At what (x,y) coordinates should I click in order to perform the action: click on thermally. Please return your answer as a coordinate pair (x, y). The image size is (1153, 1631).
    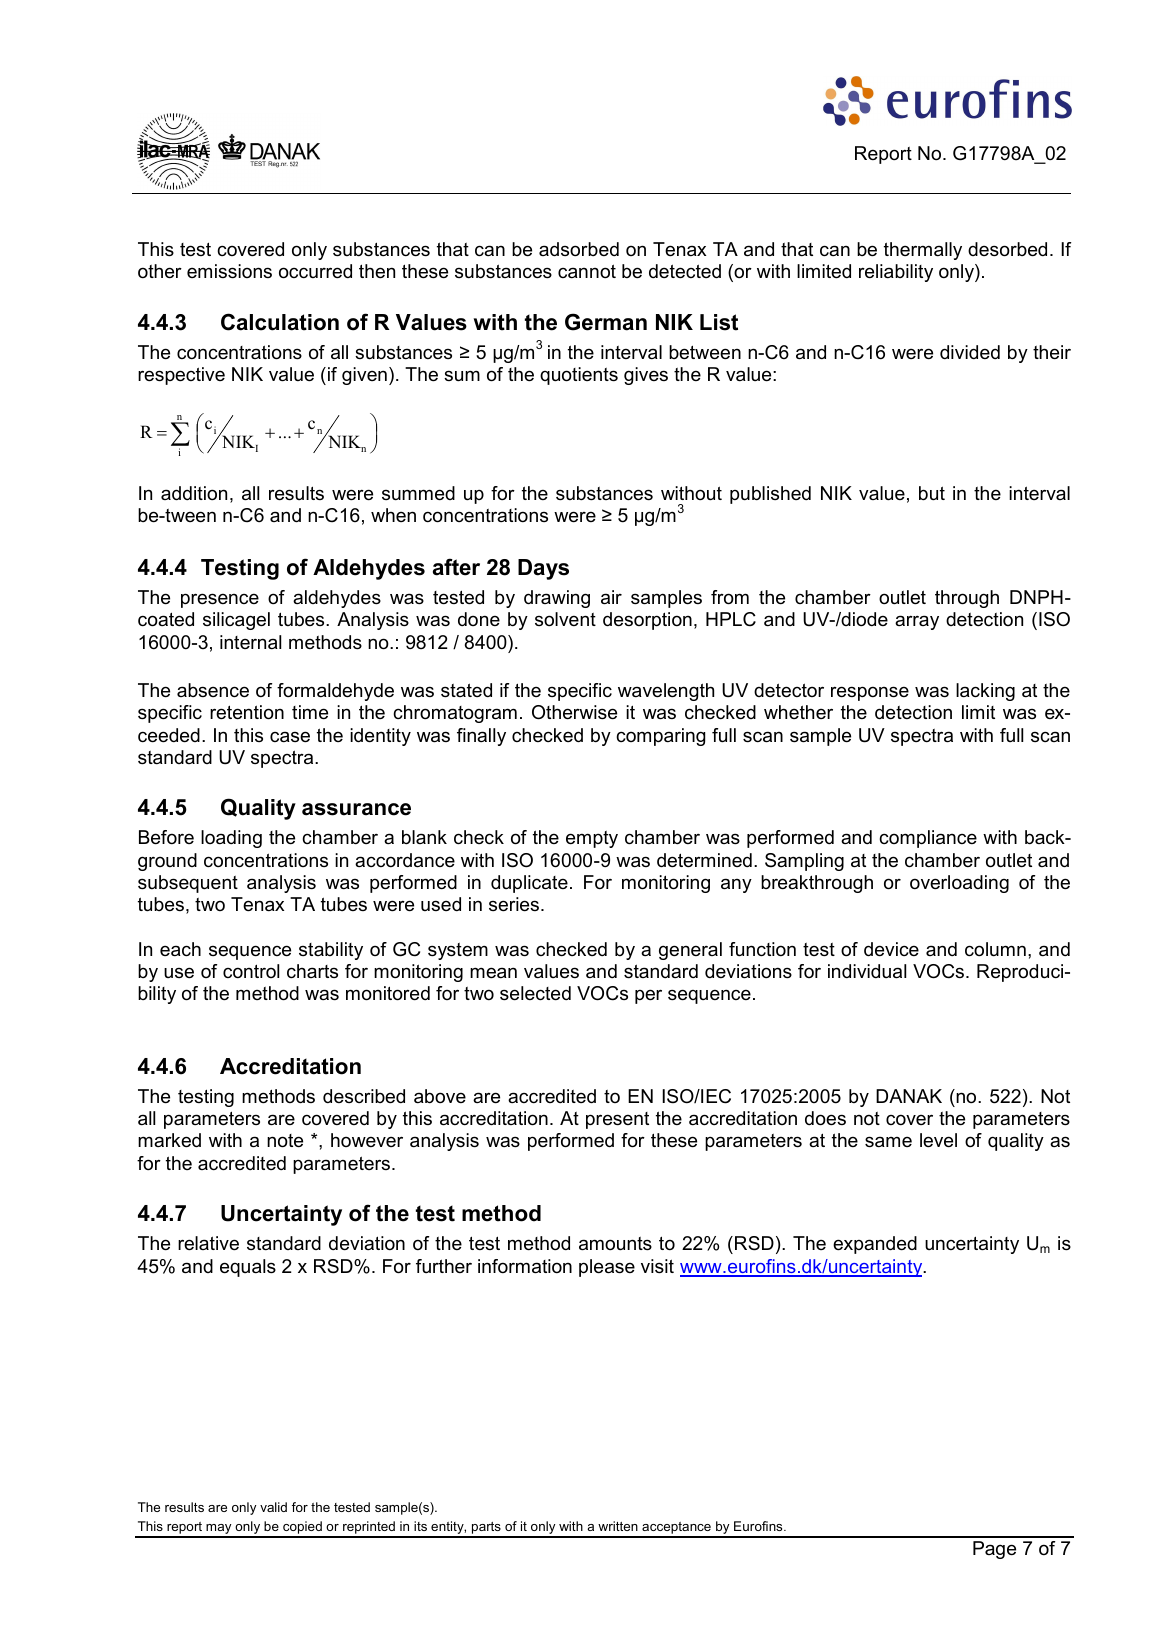
    Looking at the image, I should click on (923, 251).
